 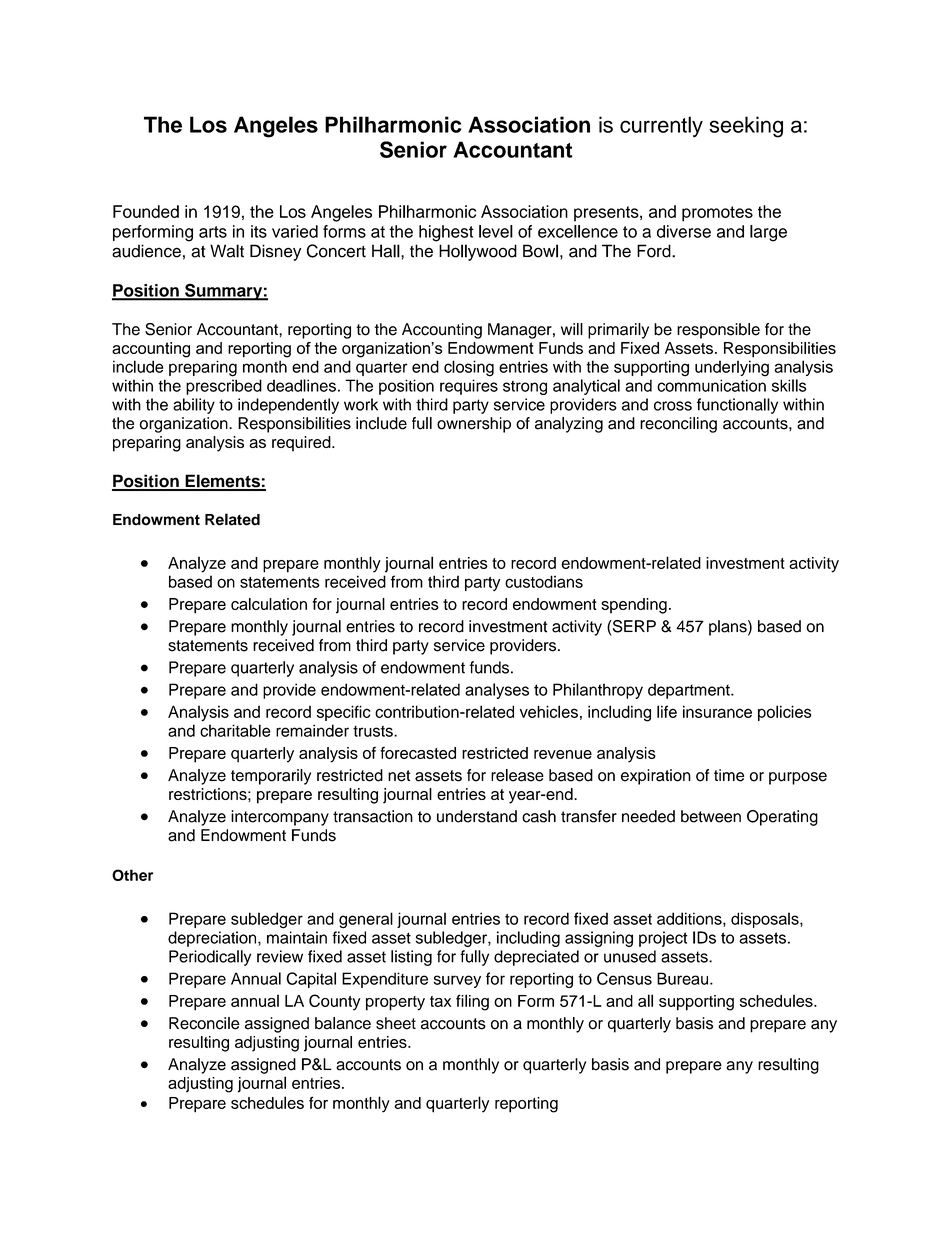 I want to click on charitable, so click(x=235, y=730).
